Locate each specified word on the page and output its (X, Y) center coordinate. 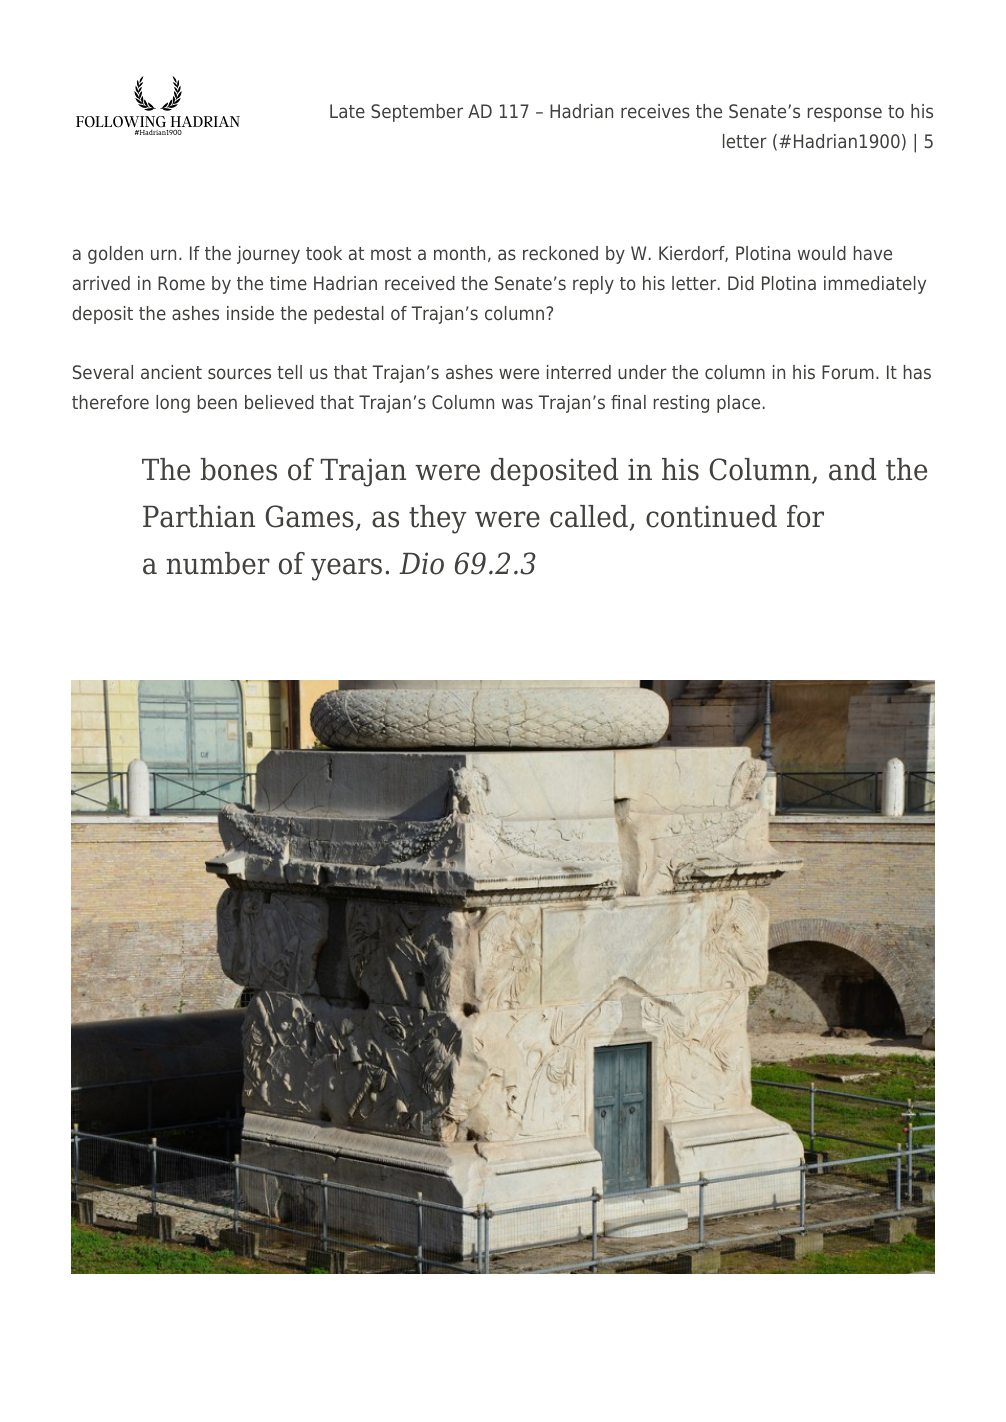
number (218, 563)
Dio (421, 563)
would (822, 253)
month (459, 253)
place (738, 404)
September (417, 113)
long (173, 404)
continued (711, 516)
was (517, 403)
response (845, 114)
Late (347, 111)
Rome (181, 283)
